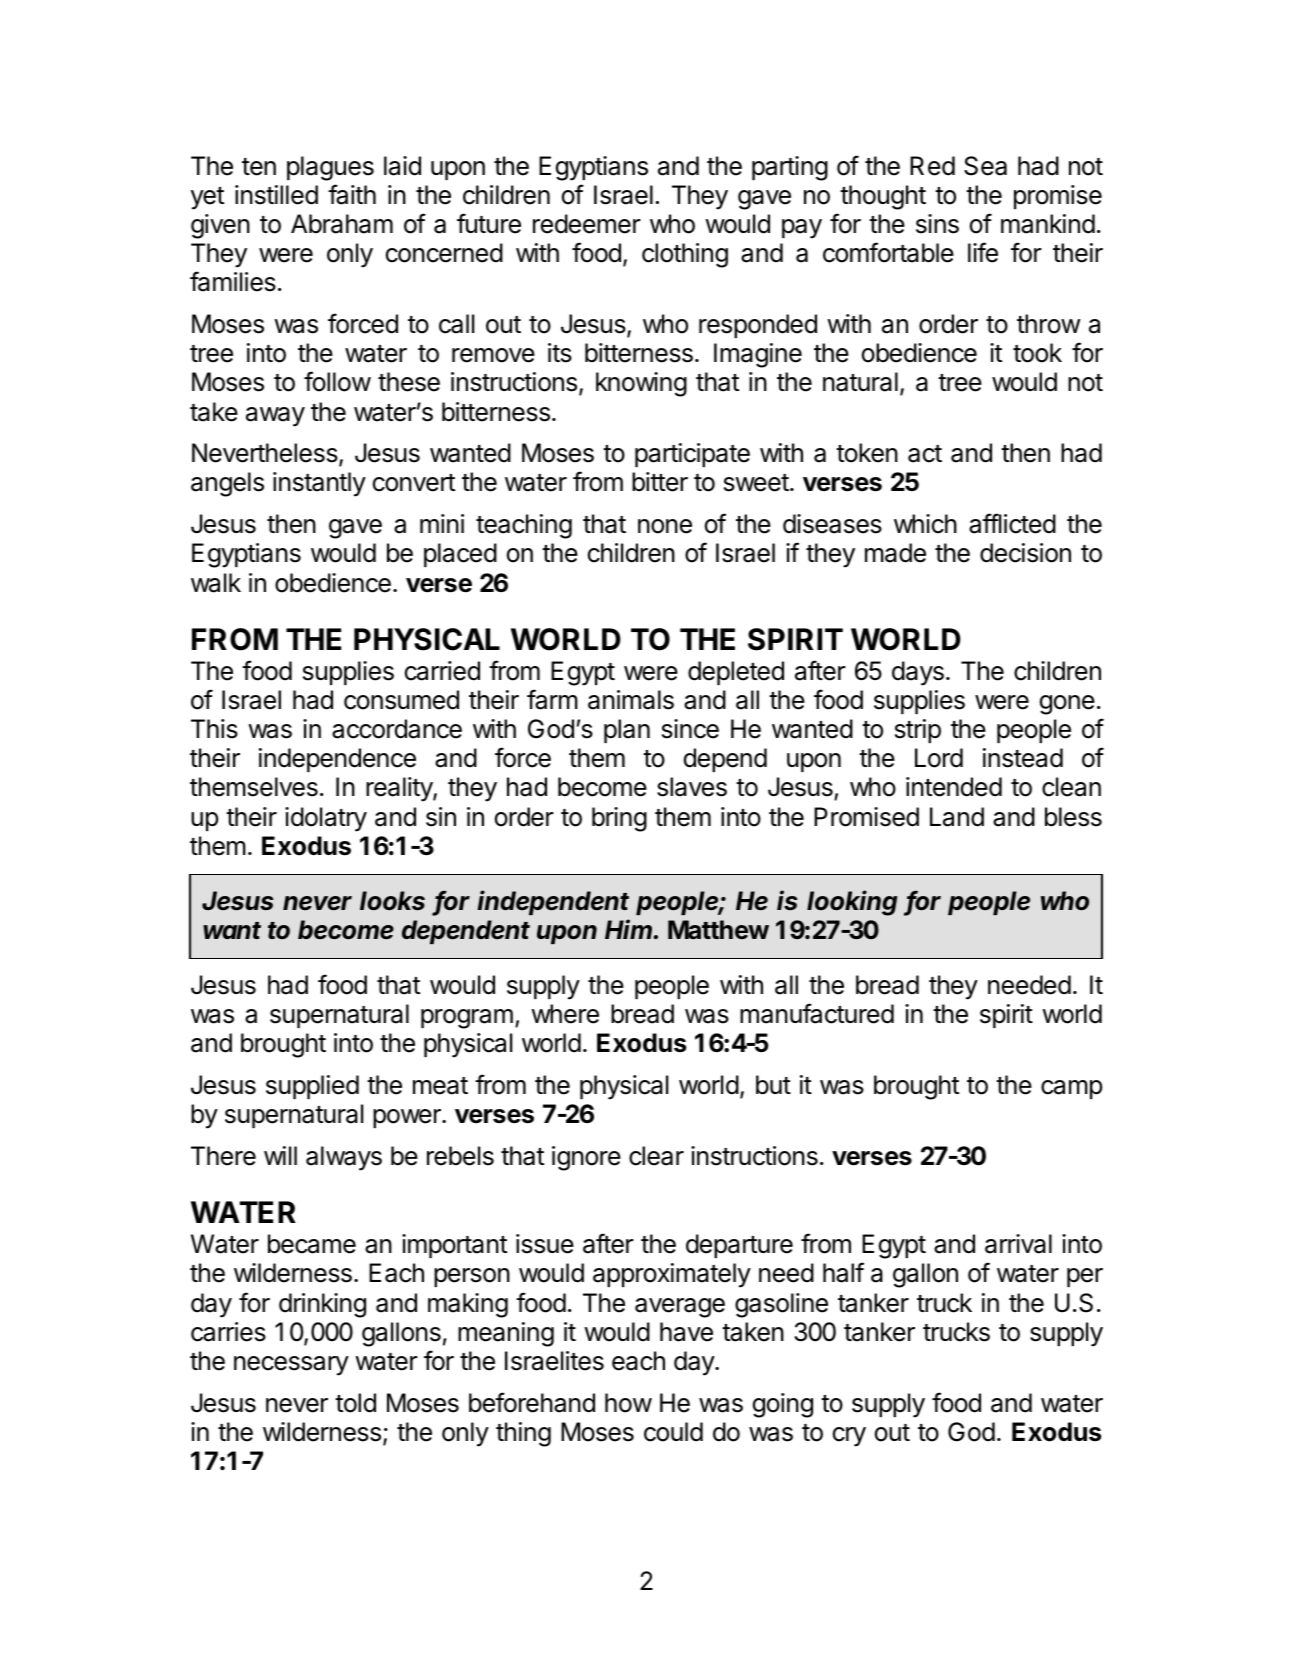  I want to click on redeemer, so click(587, 224).
